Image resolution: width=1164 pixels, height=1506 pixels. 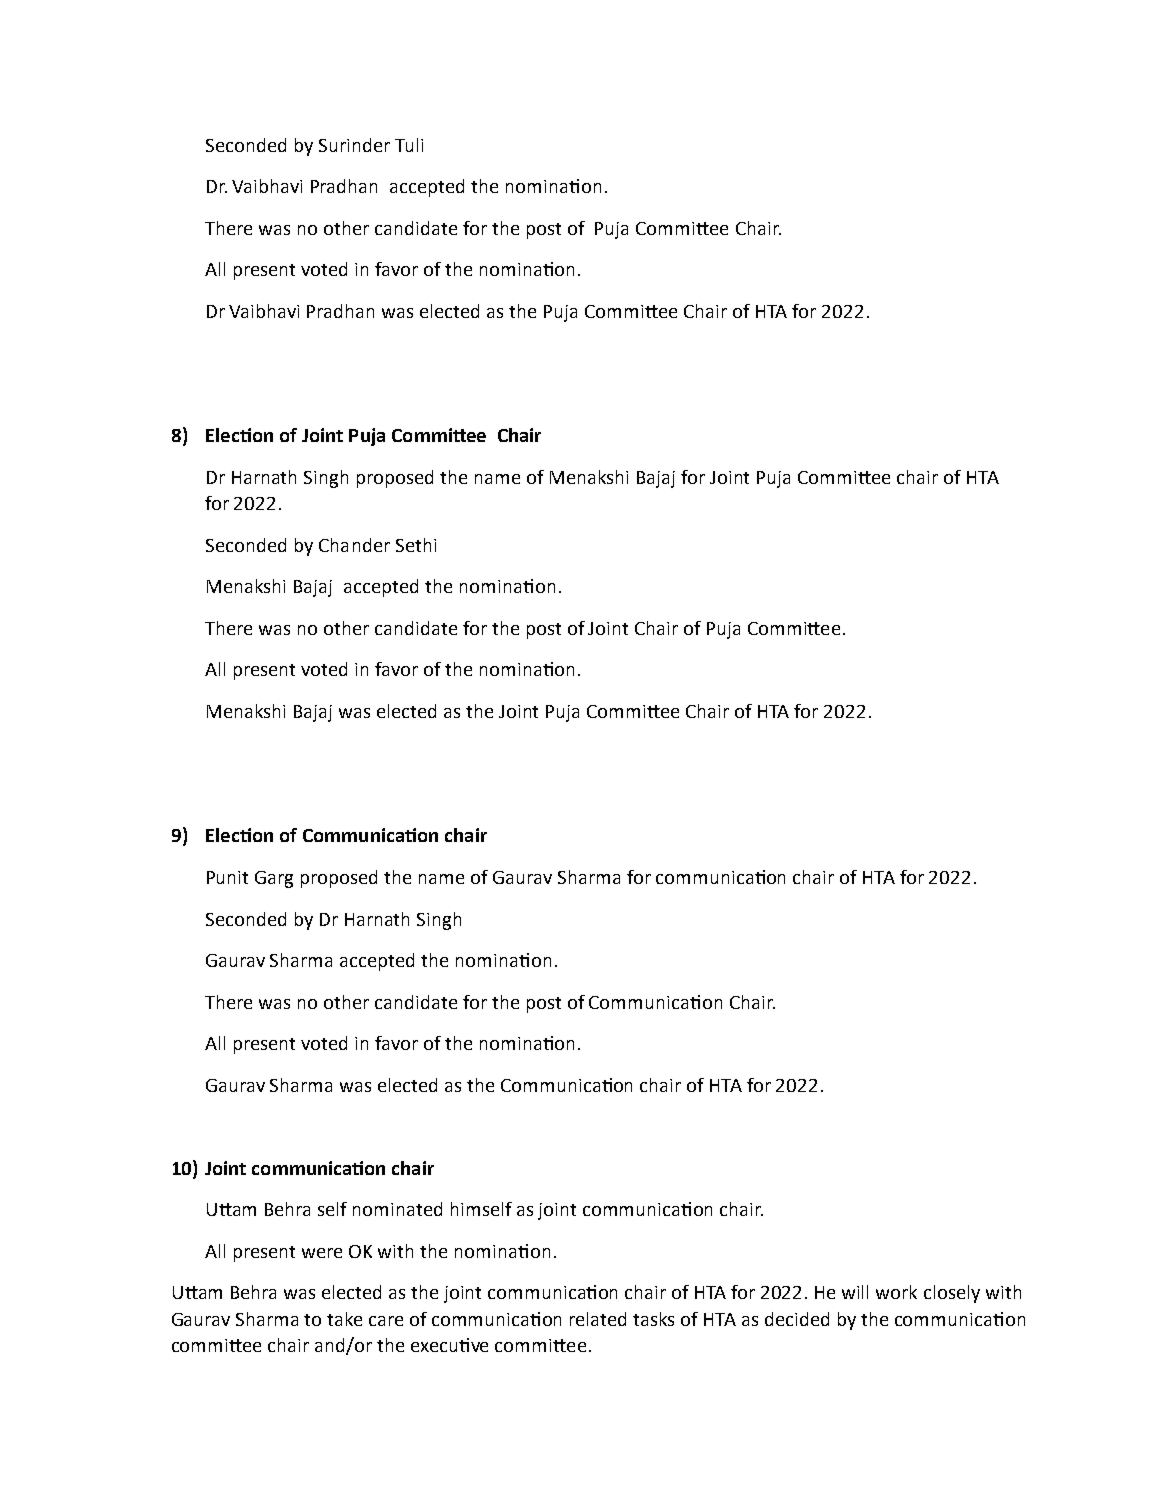 I want to click on care, so click(x=386, y=1321).
